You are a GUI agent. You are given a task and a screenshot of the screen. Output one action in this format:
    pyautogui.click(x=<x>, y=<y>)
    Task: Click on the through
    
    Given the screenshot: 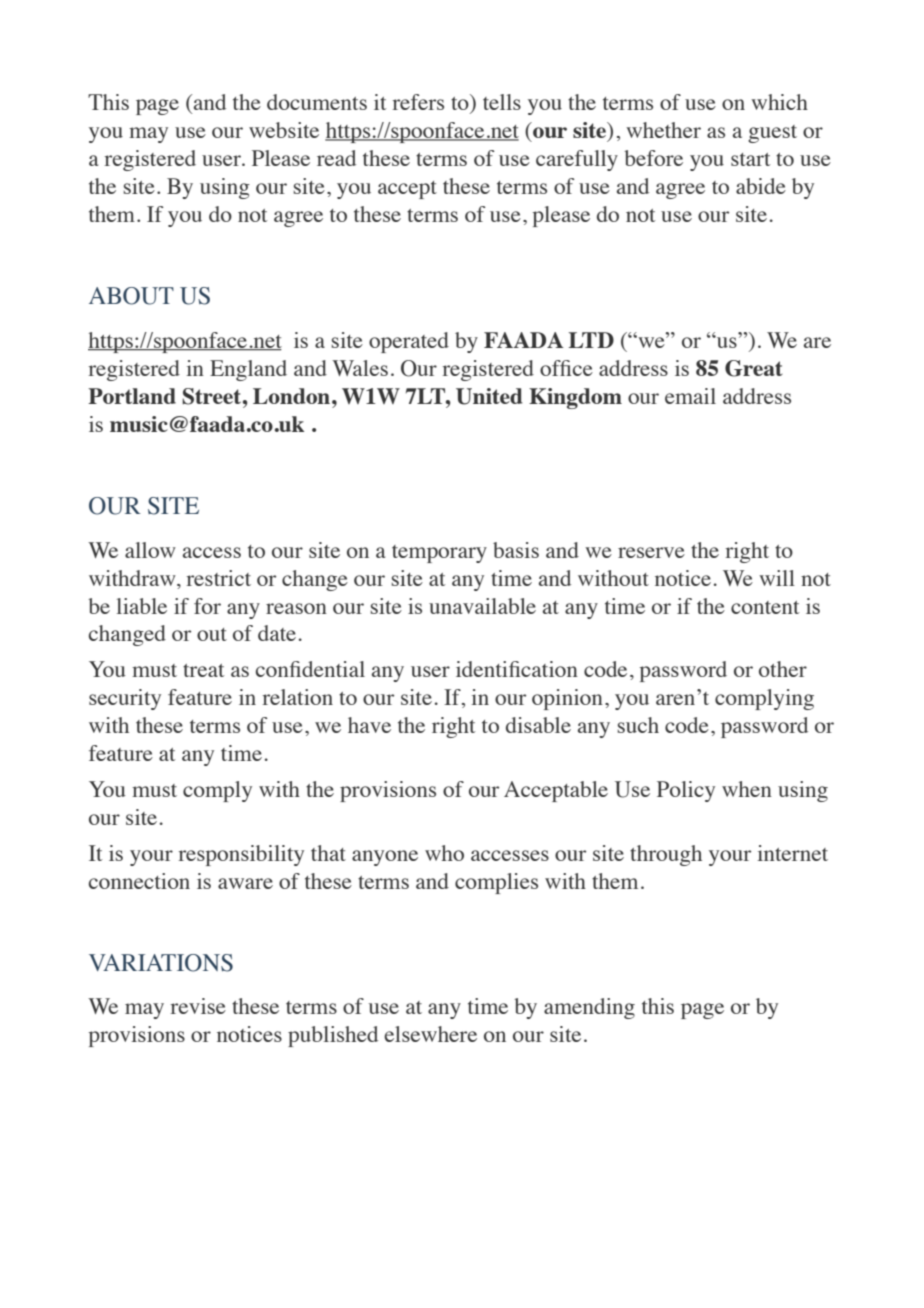 What is the action you would take?
    pyautogui.click(x=666, y=855)
